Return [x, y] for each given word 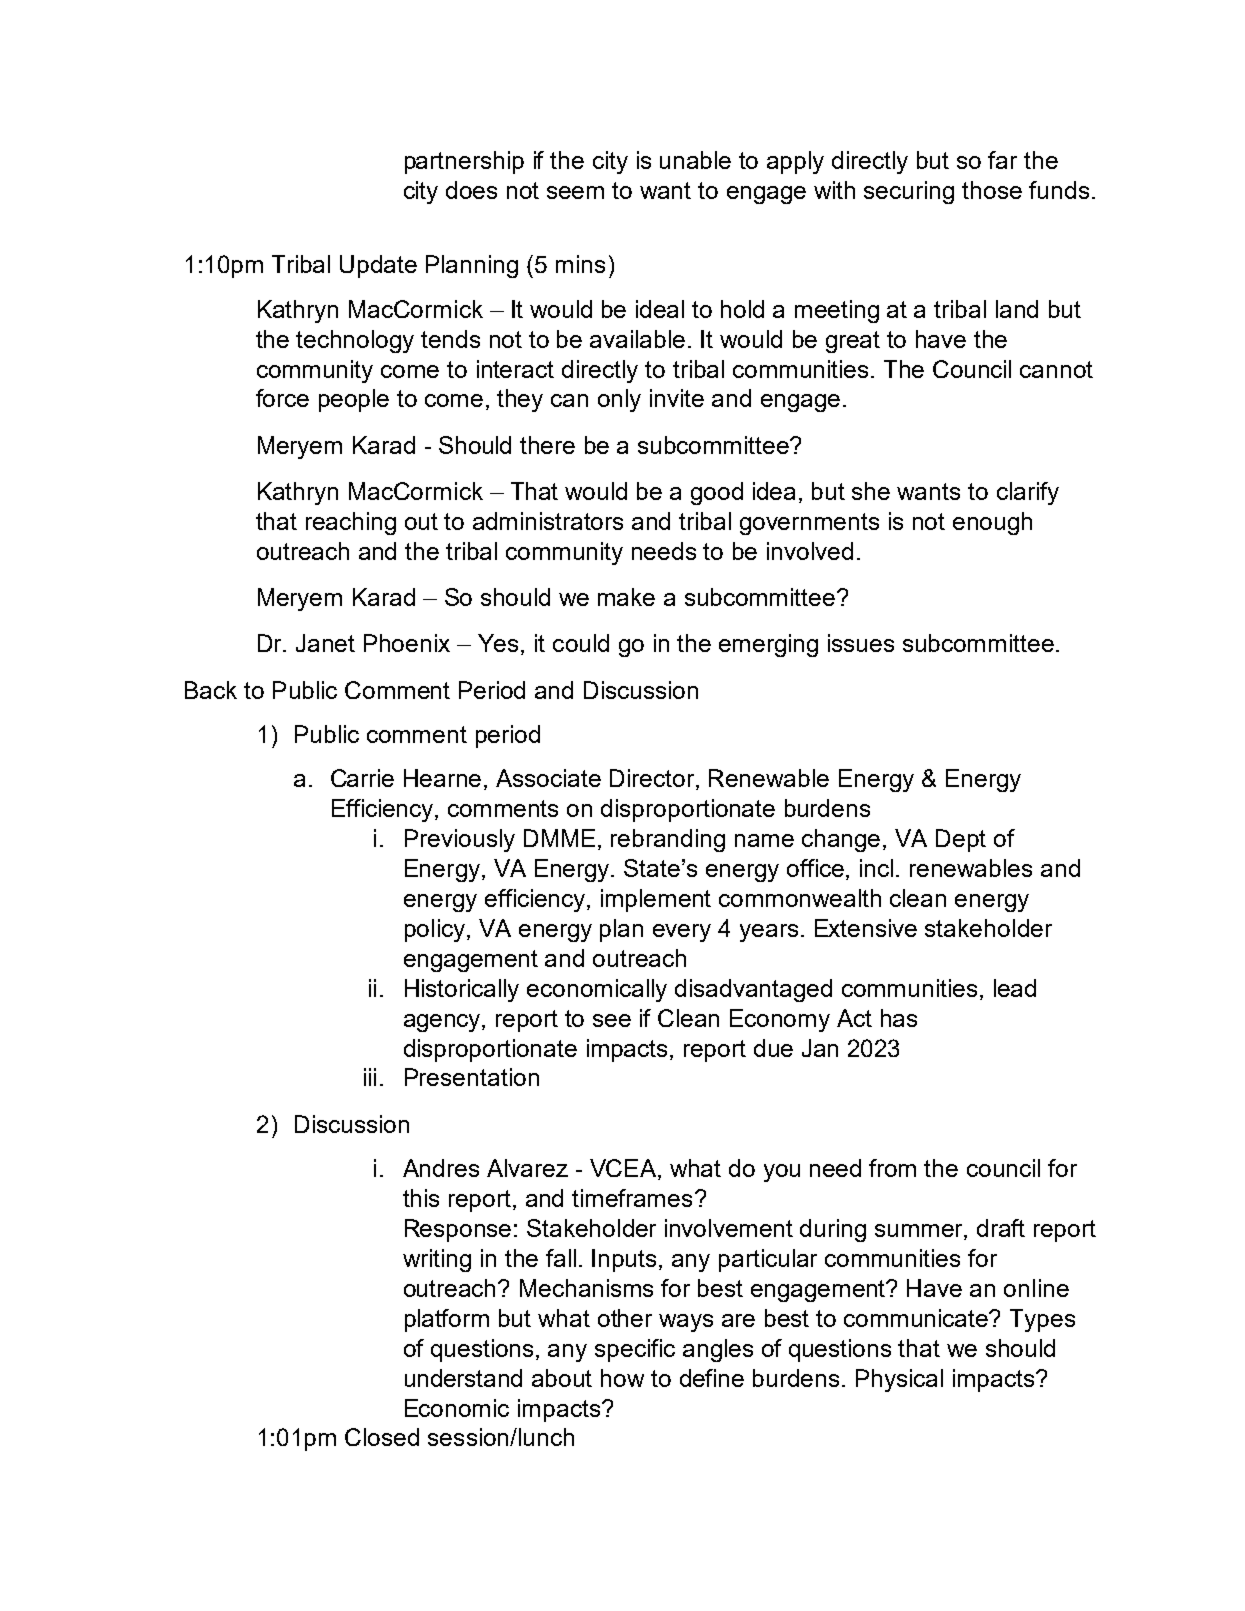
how [622, 1378]
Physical [899, 1380]
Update [378, 266]
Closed [382, 1437]
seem [575, 192]
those [992, 190]
